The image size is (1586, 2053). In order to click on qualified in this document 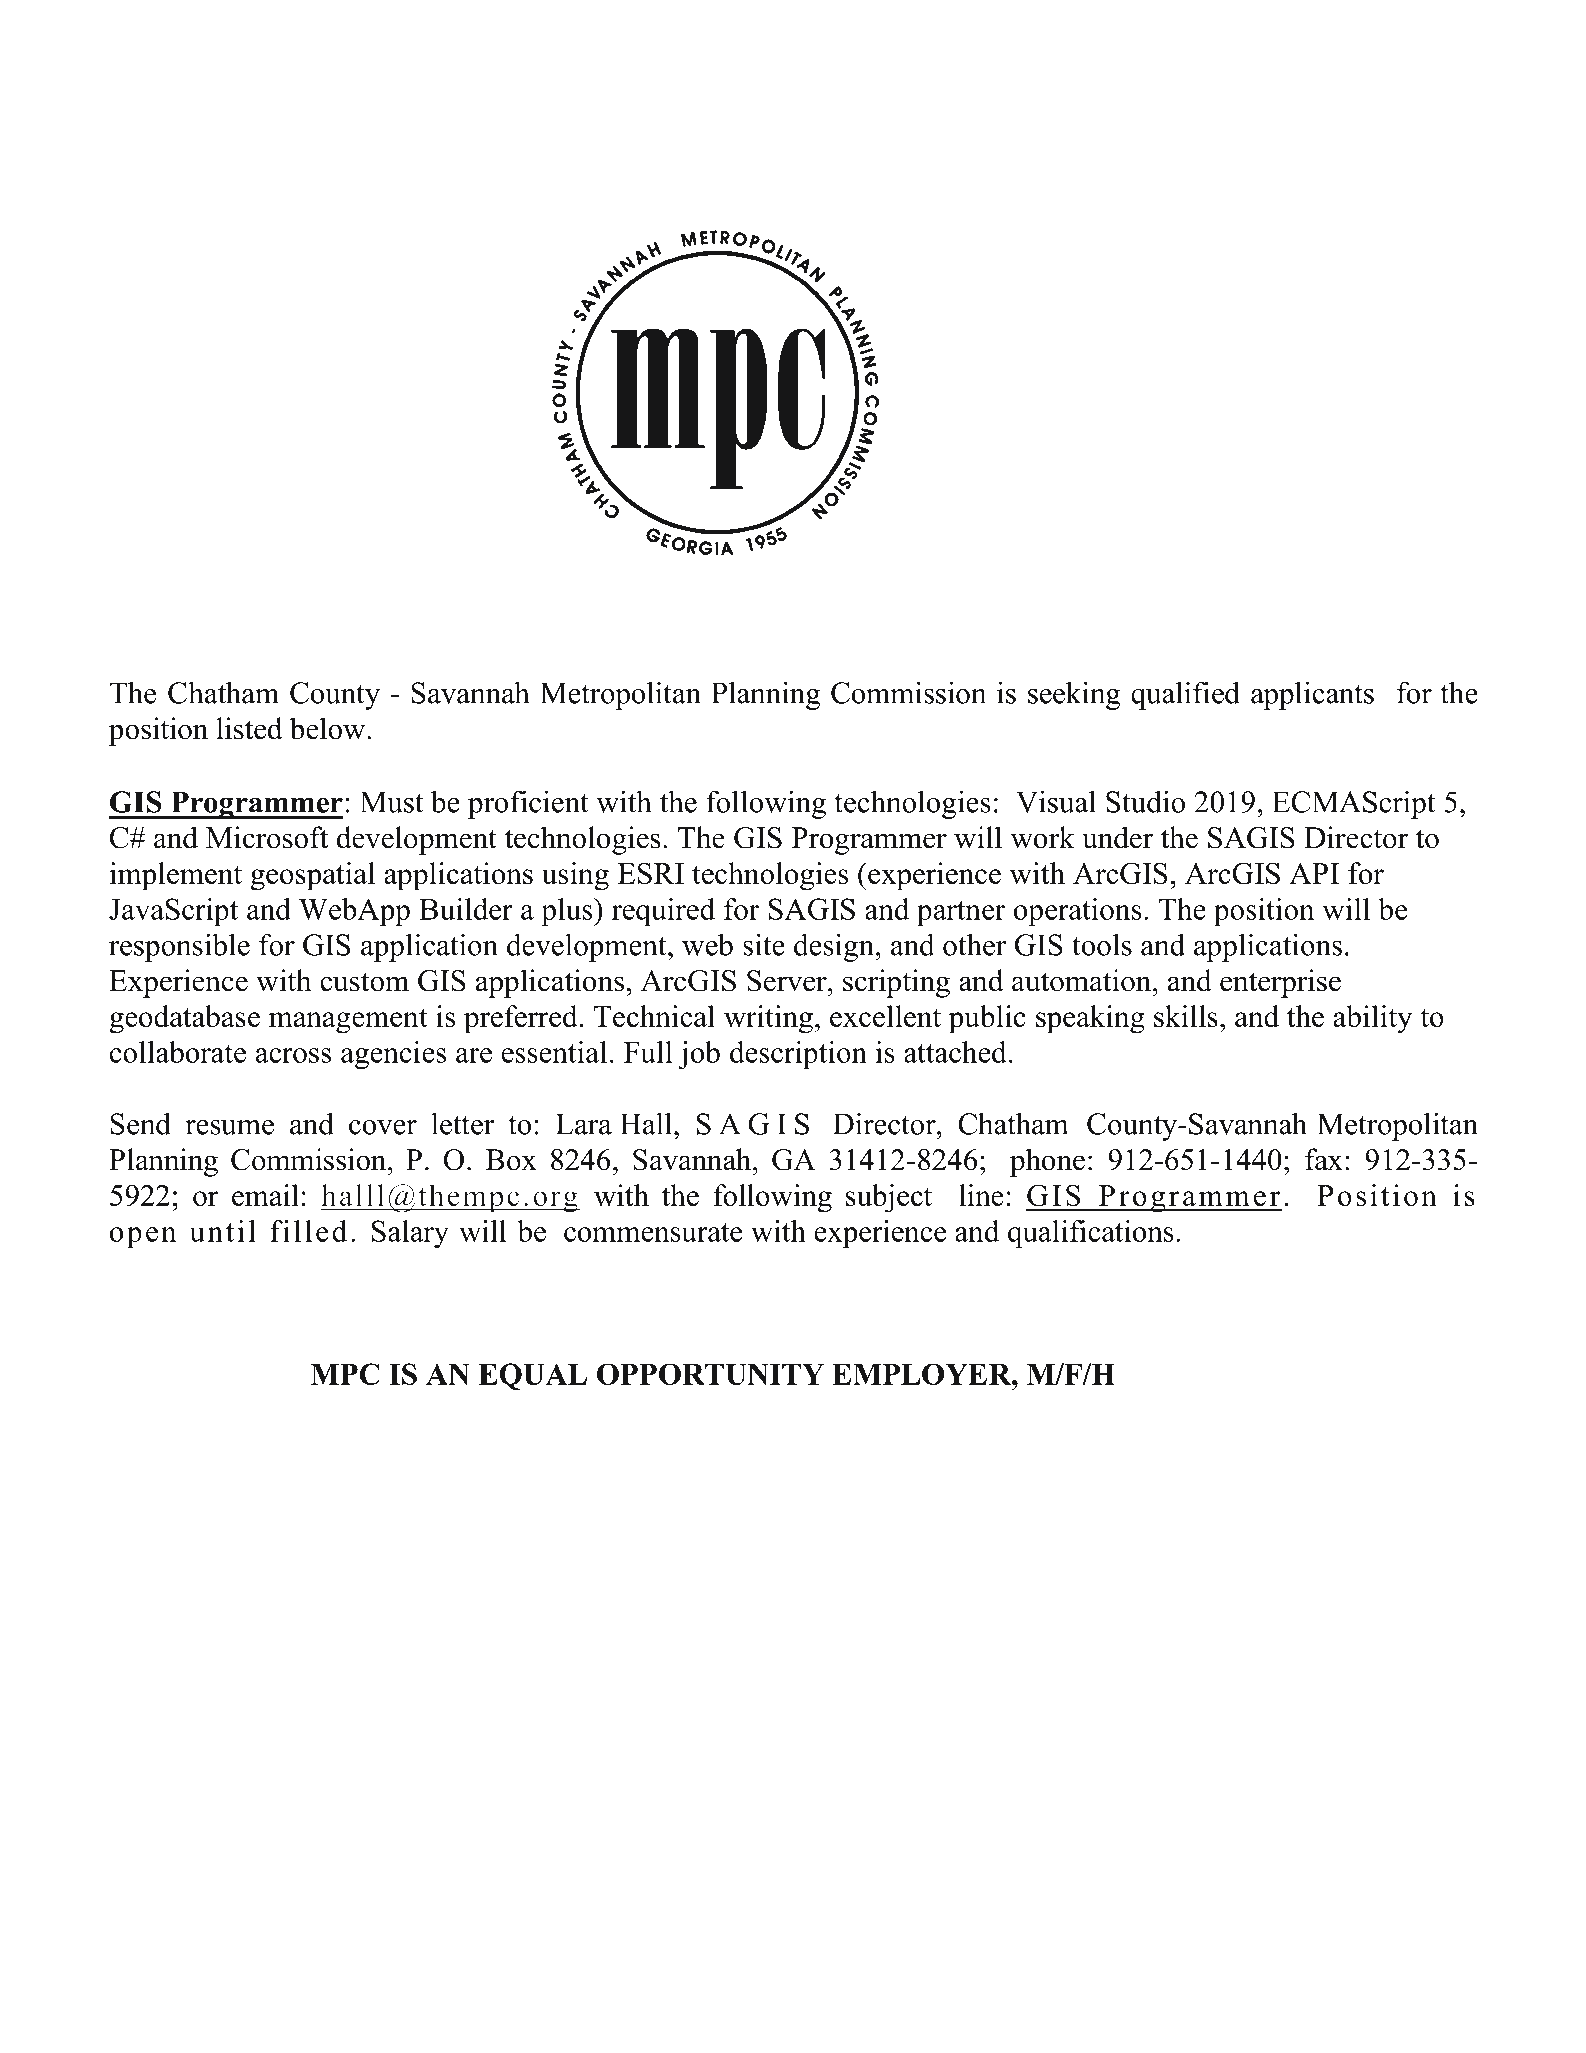, I will do `click(1185, 695)`.
